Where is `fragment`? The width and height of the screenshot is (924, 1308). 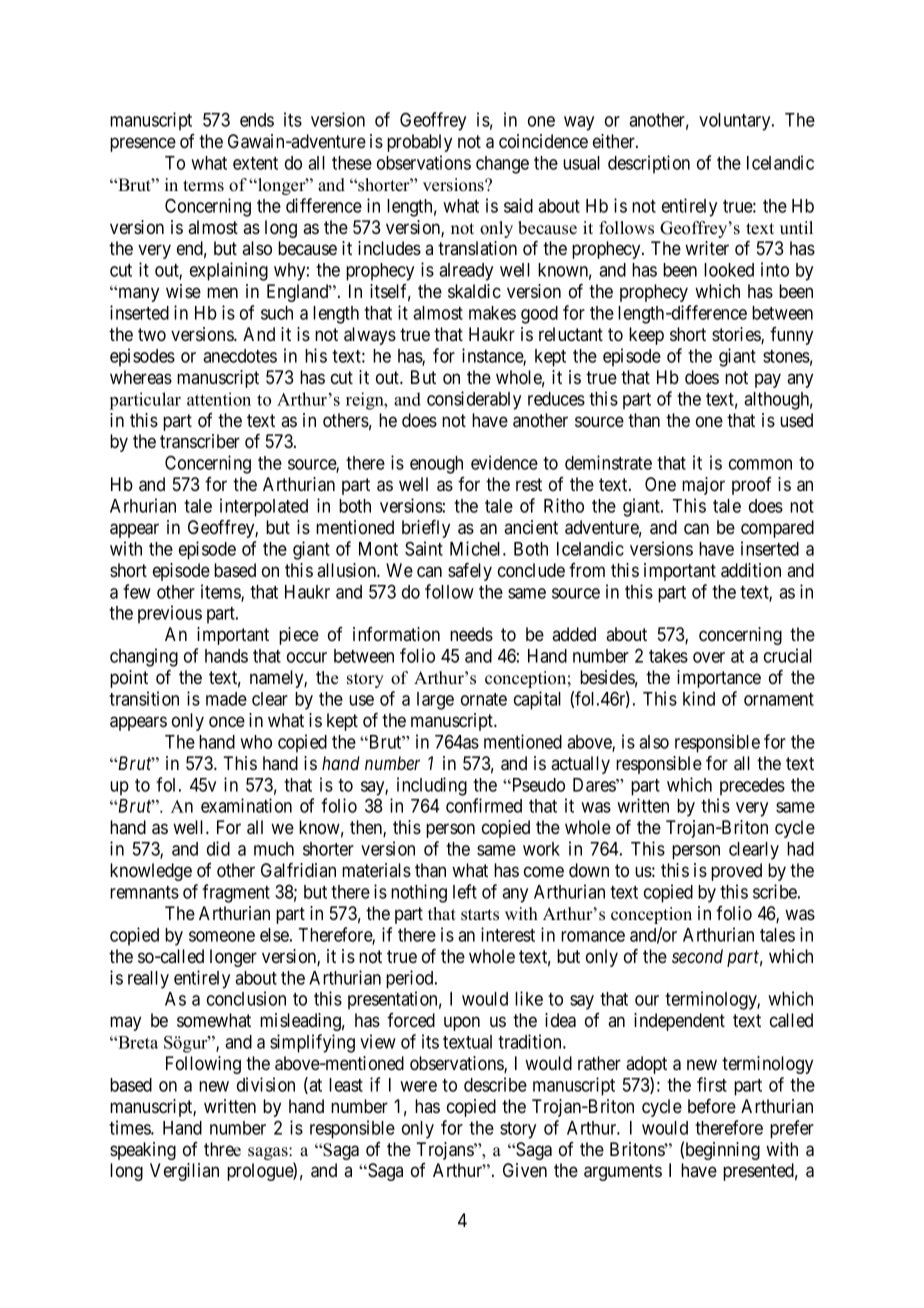 fragment is located at coordinates (236, 893).
